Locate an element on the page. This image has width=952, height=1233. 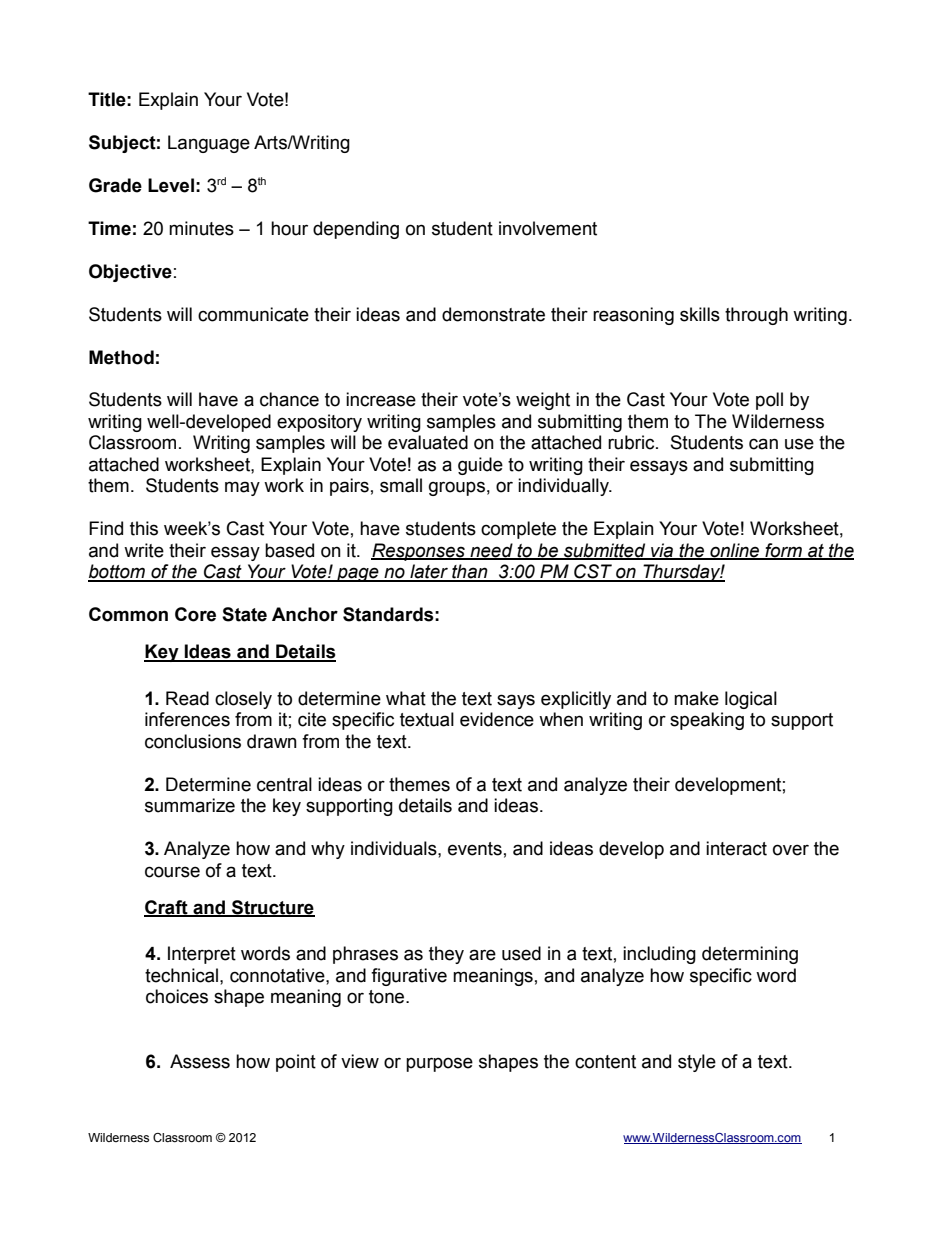
Read is located at coordinates (187, 698).
